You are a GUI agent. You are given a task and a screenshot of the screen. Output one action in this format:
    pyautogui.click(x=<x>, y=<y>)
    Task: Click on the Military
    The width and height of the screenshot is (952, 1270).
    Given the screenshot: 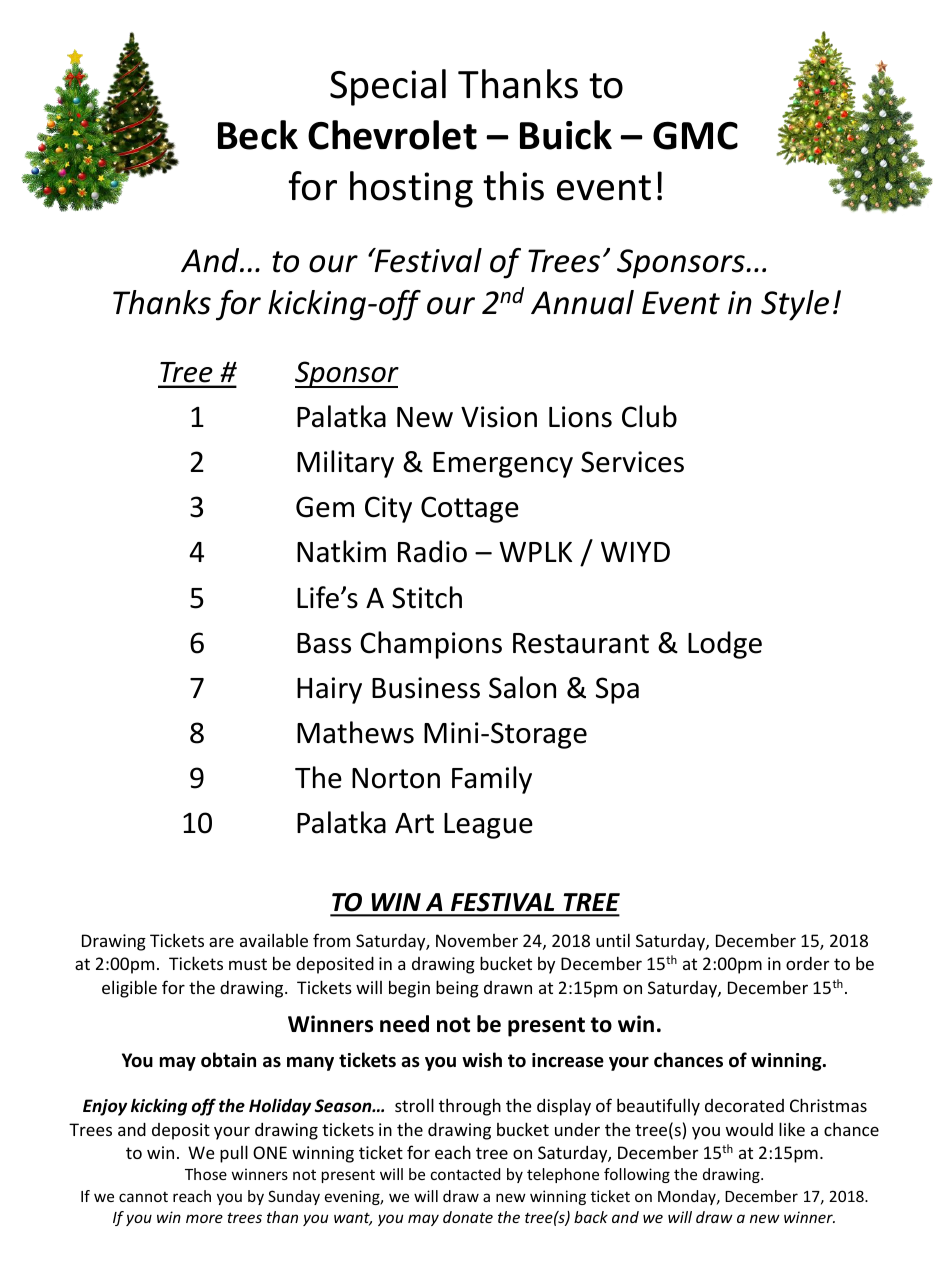 What is the action you would take?
    pyautogui.click(x=345, y=464)
